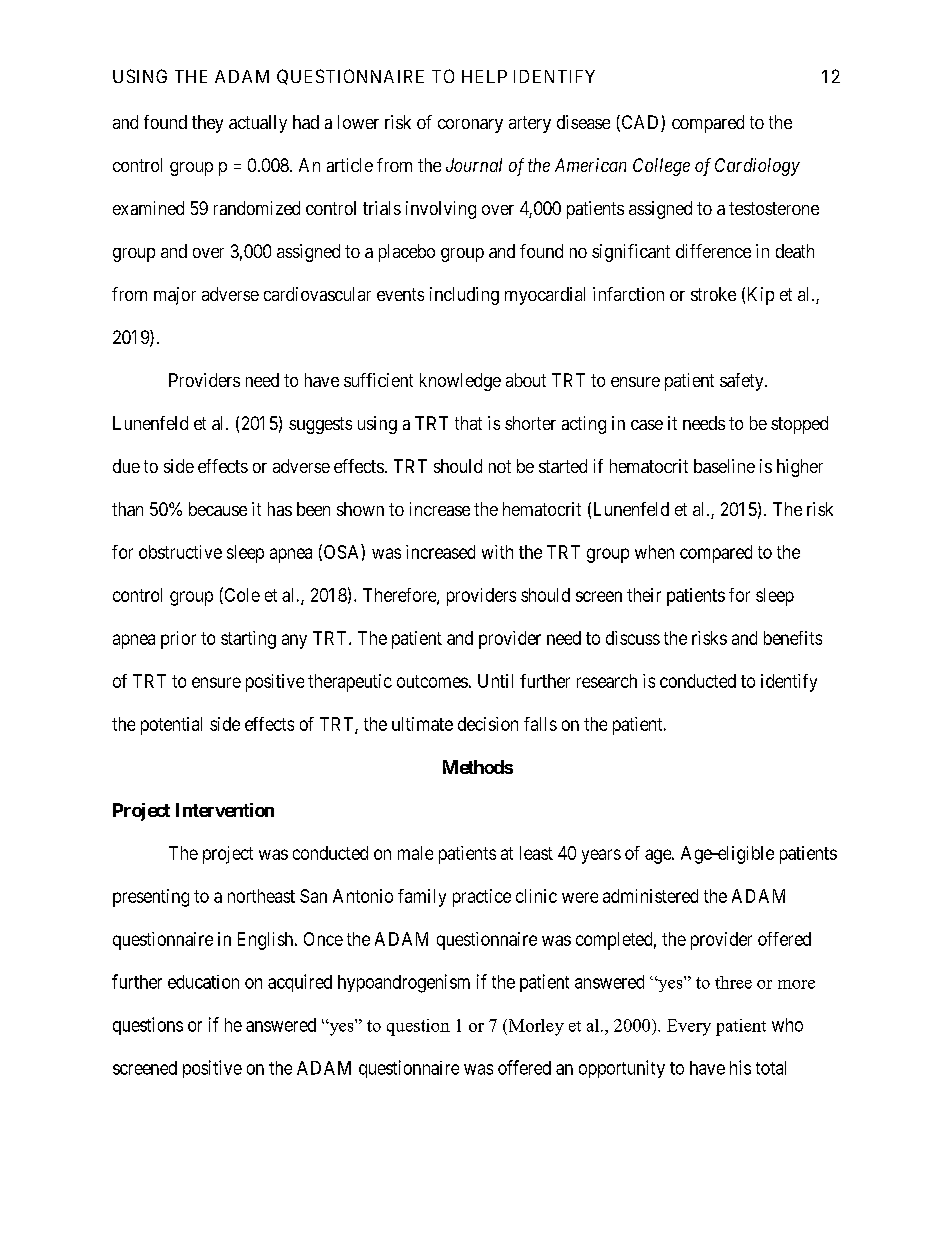 The image size is (952, 1233). What do you see at coordinates (470, 126) in the page?
I see `coronary` at bounding box center [470, 126].
